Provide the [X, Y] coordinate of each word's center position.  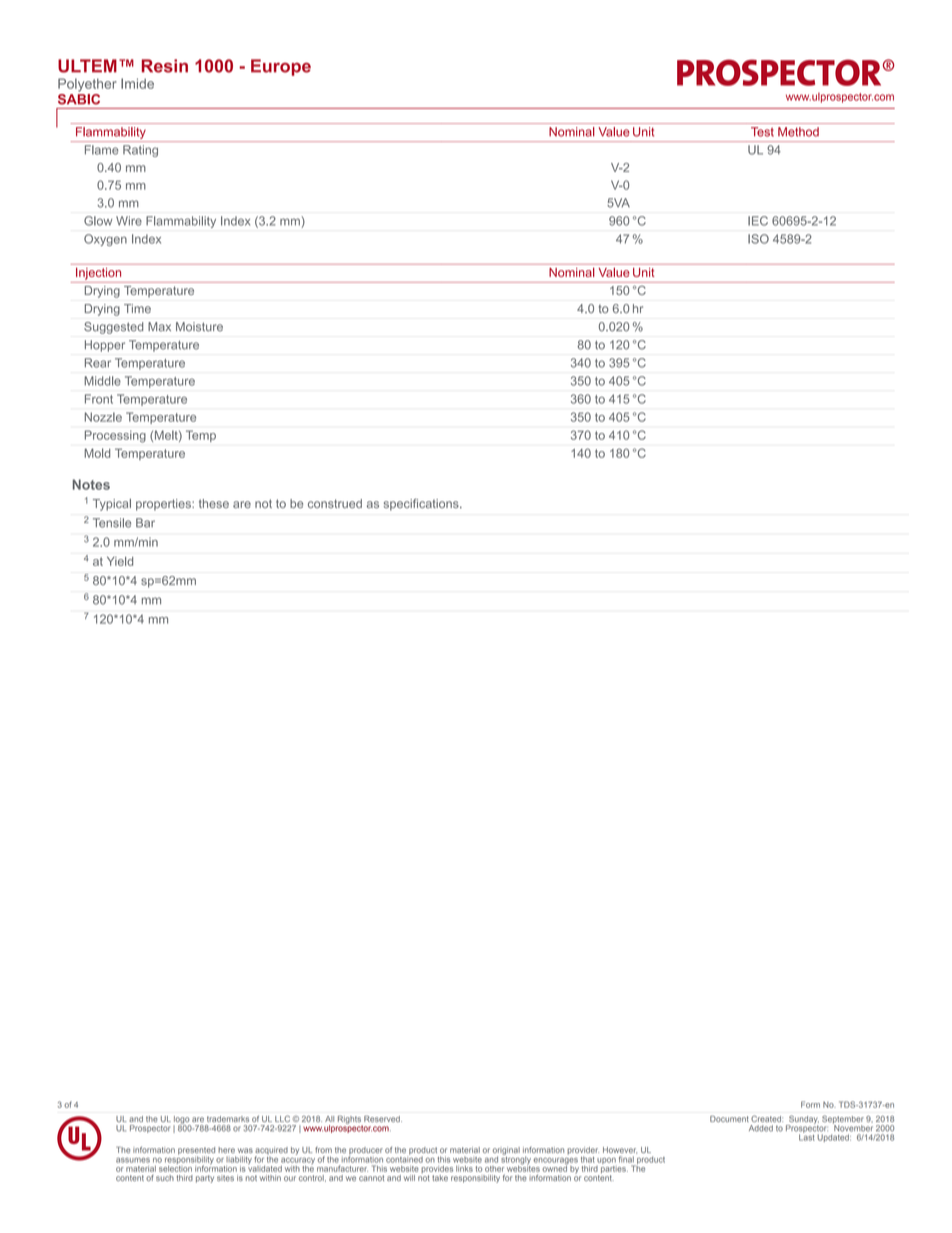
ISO [758, 239]
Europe [281, 67]
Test [762, 132]
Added [761, 1128]
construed [335, 503]
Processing [115, 436]
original [506, 1152]
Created [767, 1119]
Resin [165, 66]
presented [196, 1152]
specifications [422, 505]
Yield [120, 561]
